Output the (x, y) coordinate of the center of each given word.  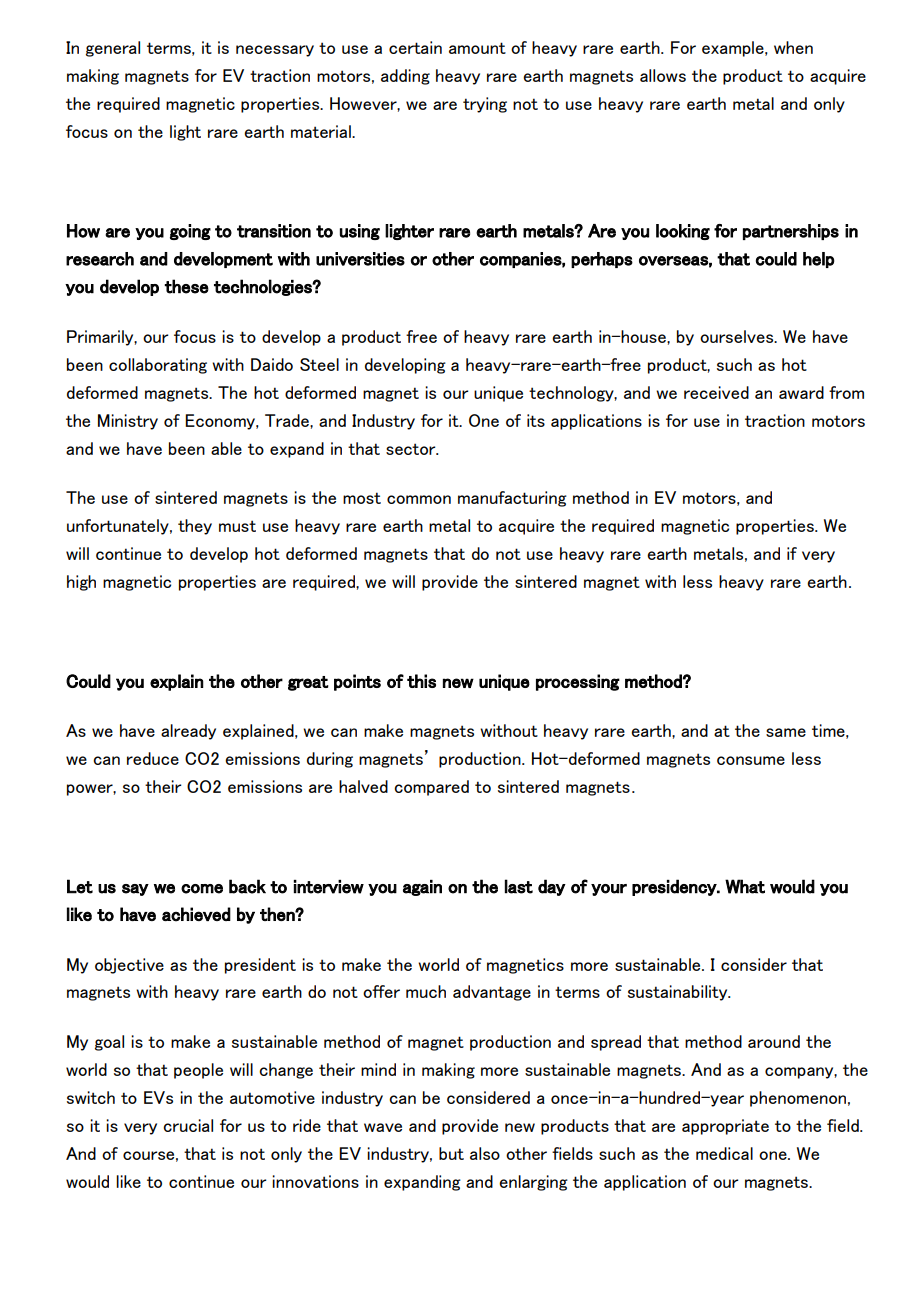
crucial (188, 1125)
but (451, 1153)
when (793, 47)
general (113, 49)
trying (485, 105)
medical (724, 1153)
